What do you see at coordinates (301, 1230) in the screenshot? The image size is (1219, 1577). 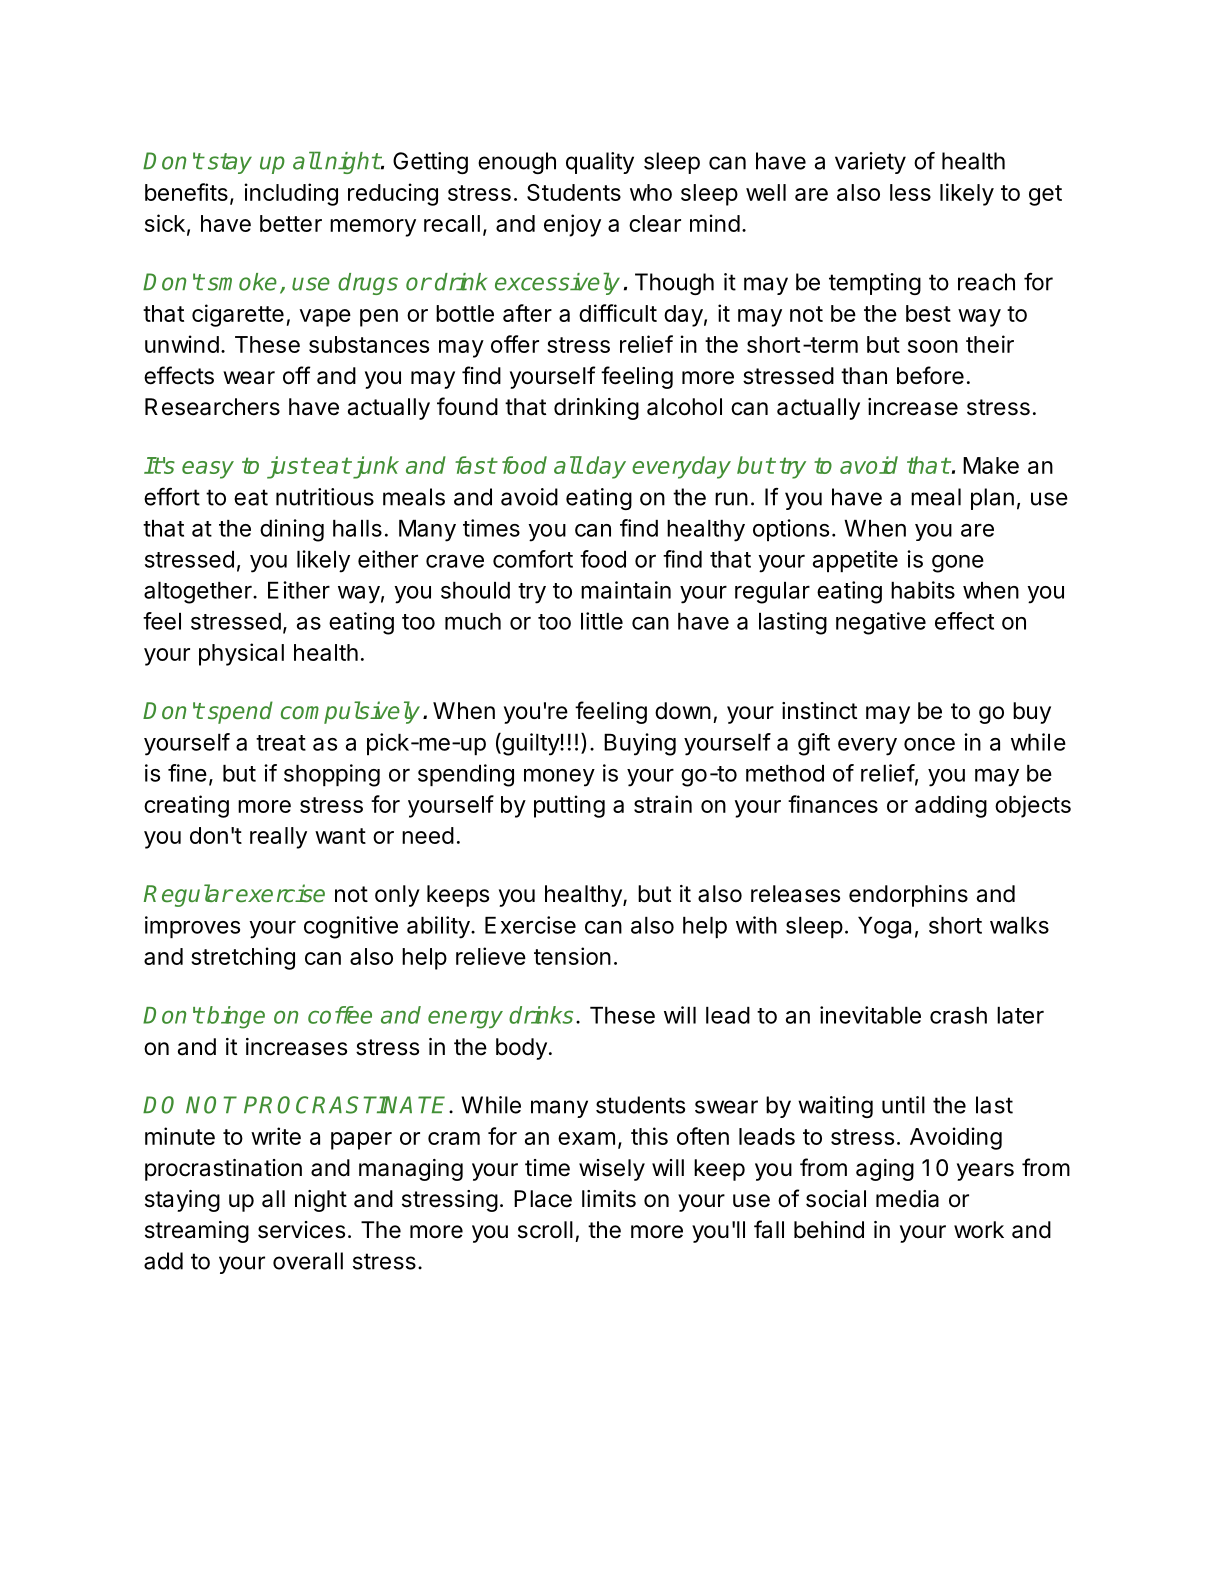 I see `services` at bounding box center [301, 1230].
